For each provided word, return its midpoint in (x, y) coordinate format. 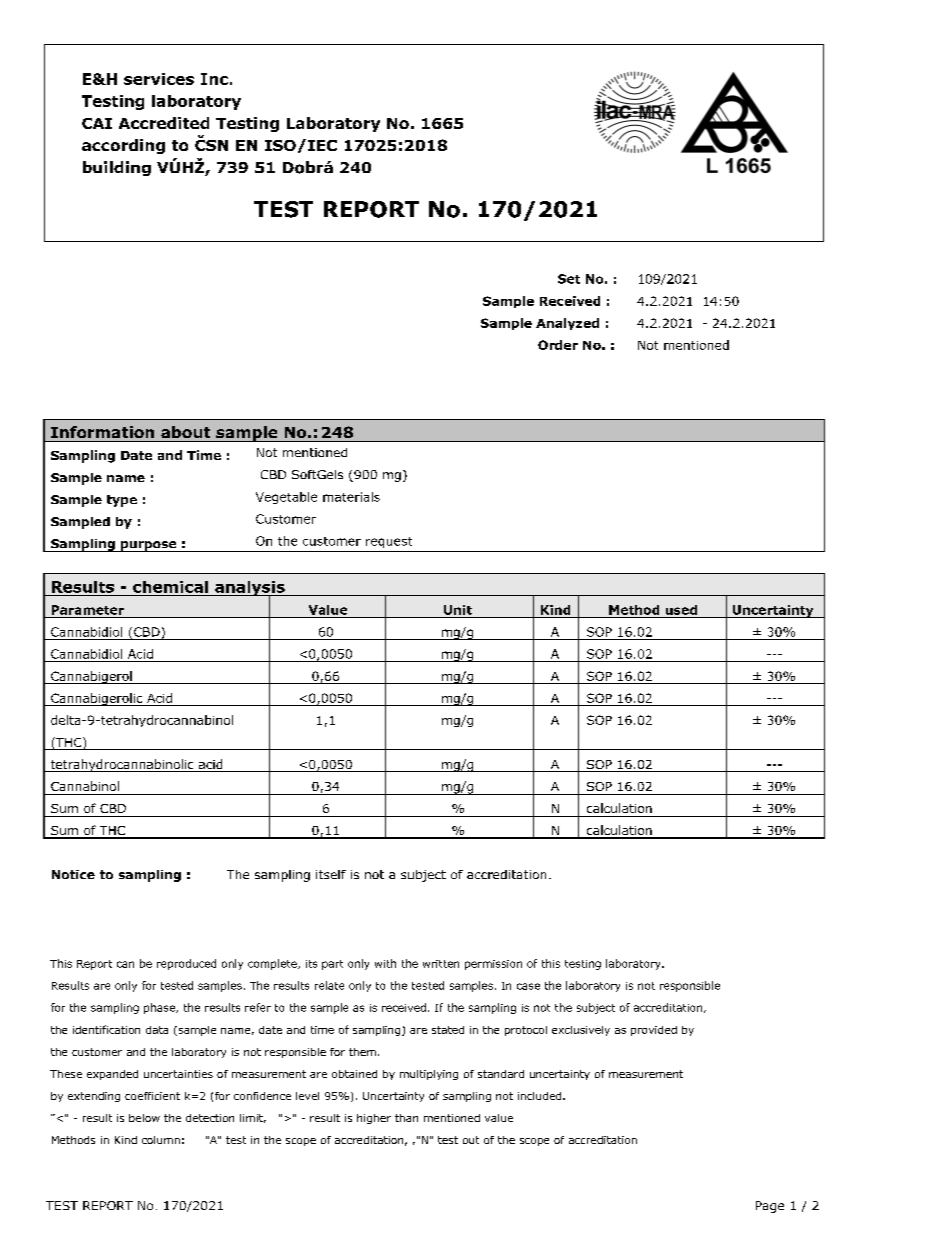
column (161, 1140)
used (681, 610)
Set (569, 279)
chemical (170, 587)
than (406, 1118)
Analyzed (567, 324)
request (389, 542)
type (122, 501)
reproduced (186, 964)
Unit (458, 610)
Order (558, 345)
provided (654, 1031)
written (441, 964)
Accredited (164, 123)
